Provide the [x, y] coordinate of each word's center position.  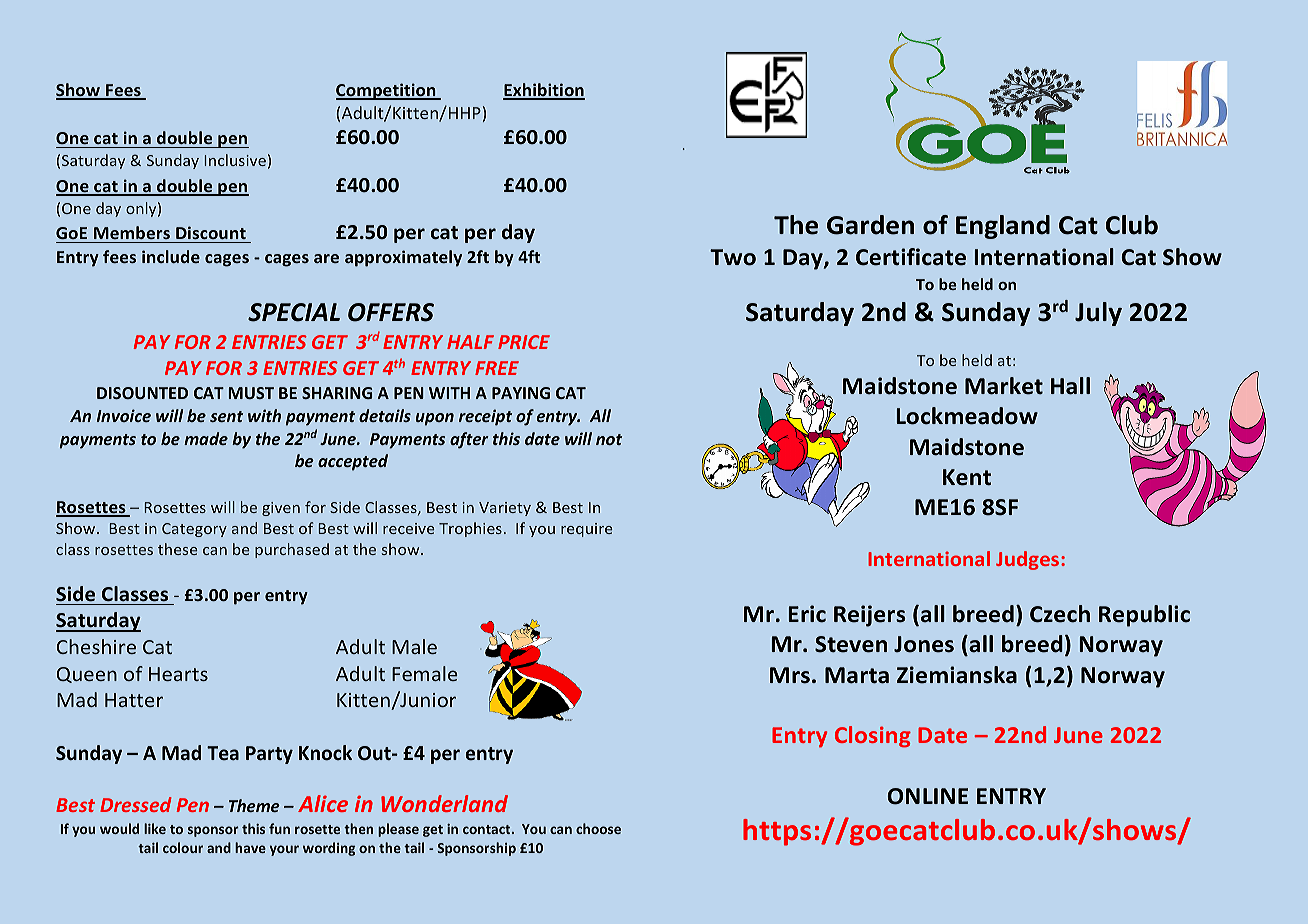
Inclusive [235, 160]
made [206, 438]
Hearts [178, 674]
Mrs [790, 675]
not [609, 439]
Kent [967, 477]
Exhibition [544, 91]
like [155, 828]
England [1003, 227]
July [1098, 314]
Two [733, 257]
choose [598, 828]
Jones [924, 644]
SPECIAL [294, 312]
